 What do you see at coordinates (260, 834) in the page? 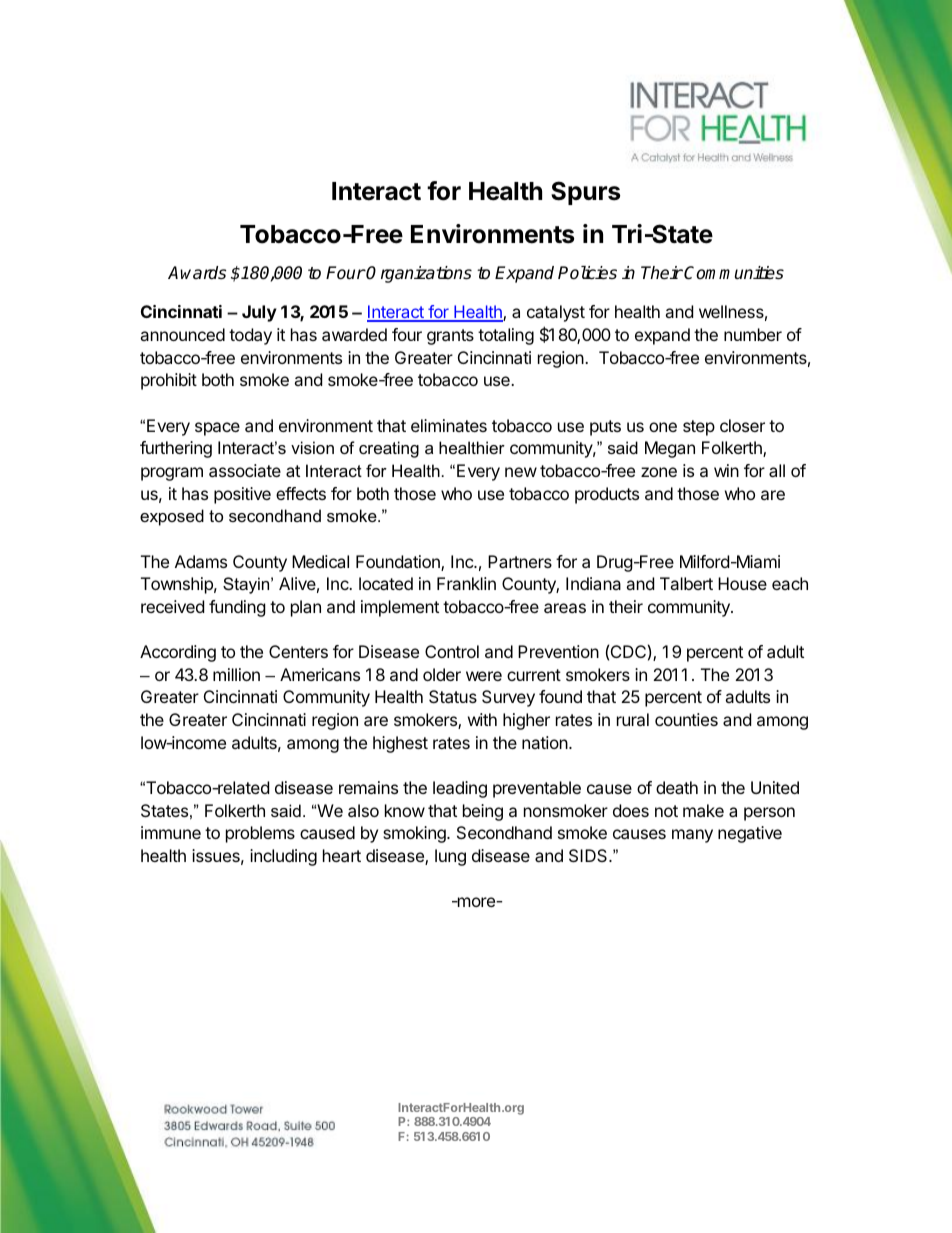
I see `problems` at bounding box center [260, 834].
